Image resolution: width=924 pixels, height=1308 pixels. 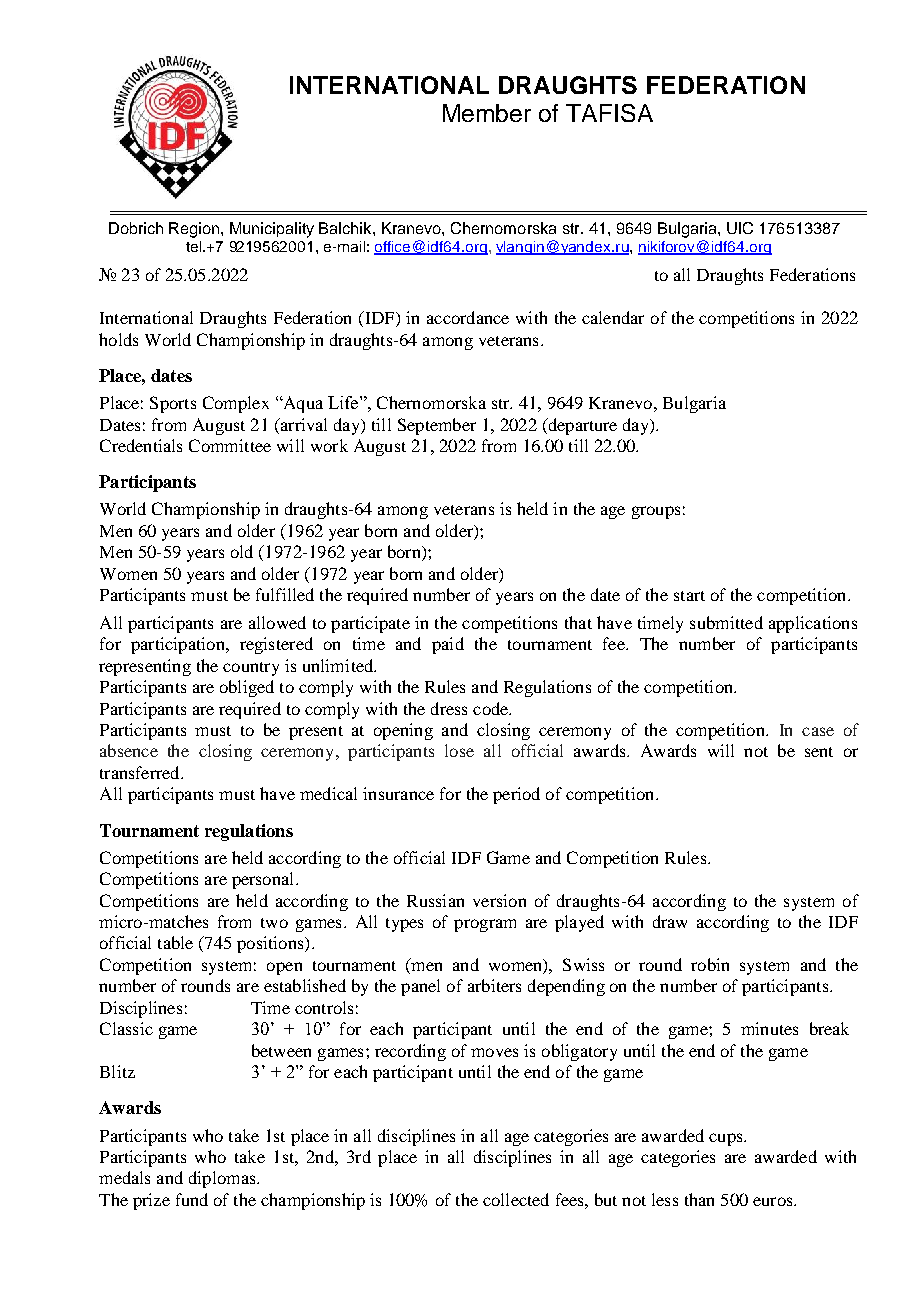 I want to click on accordance, so click(x=468, y=317).
